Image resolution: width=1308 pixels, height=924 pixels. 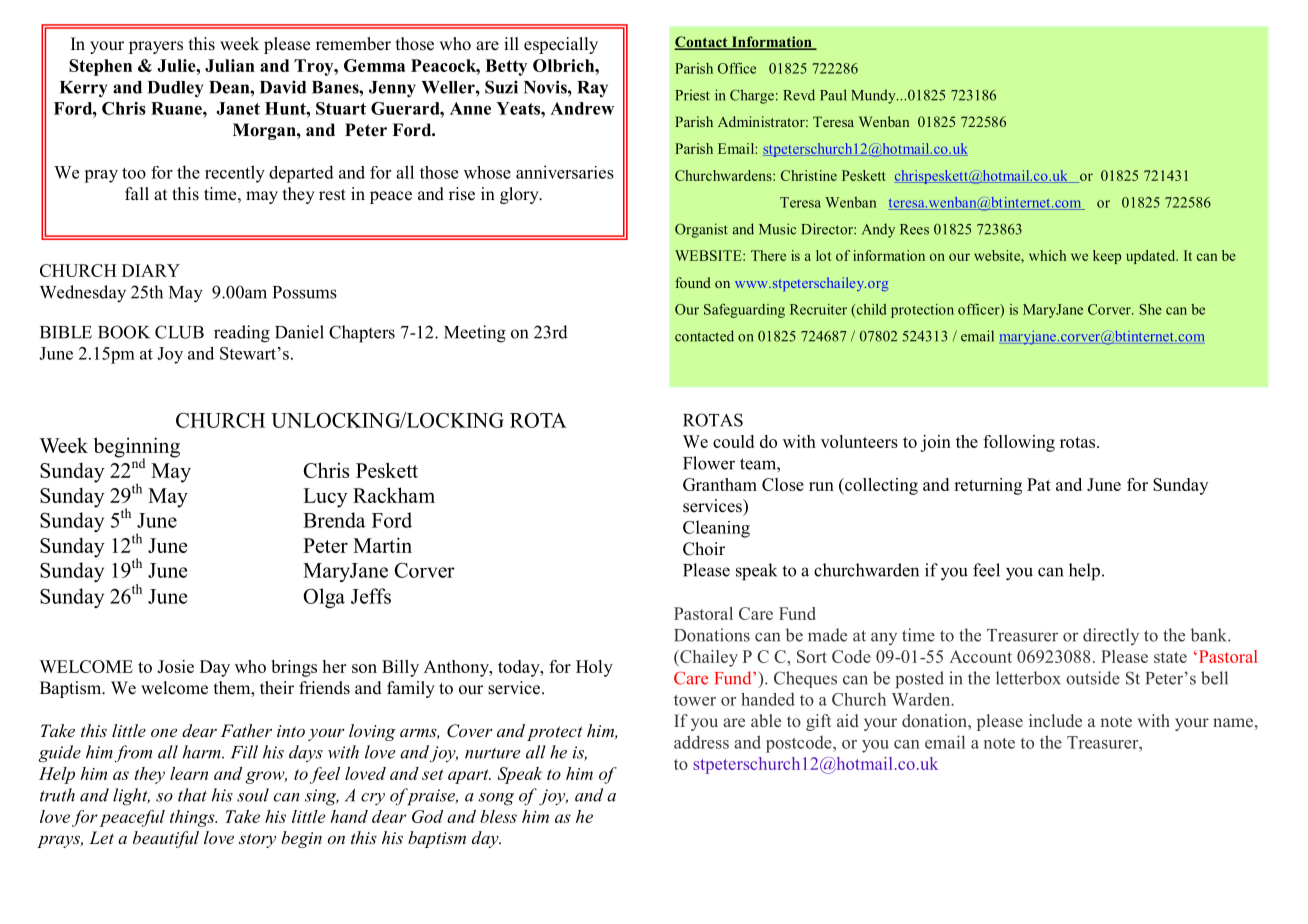 What do you see at coordinates (692, 95) in the screenshot?
I see `Priest` at bounding box center [692, 95].
